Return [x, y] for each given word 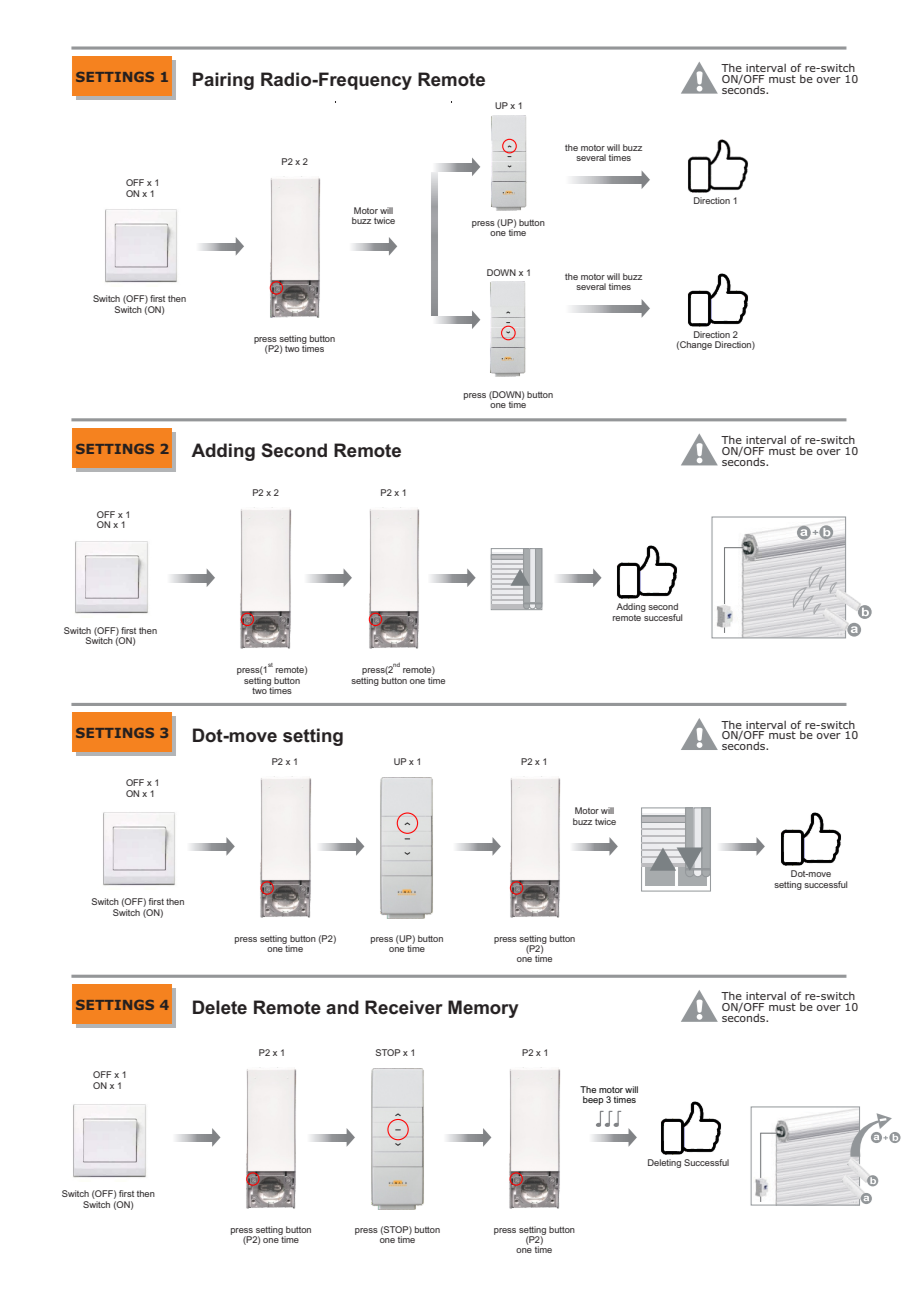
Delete [220, 1007]
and [342, 1007]
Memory [483, 1009]
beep [593, 1100]
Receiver [404, 1007]
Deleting [664, 1163]
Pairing [223, 81]
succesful [662, 616]
